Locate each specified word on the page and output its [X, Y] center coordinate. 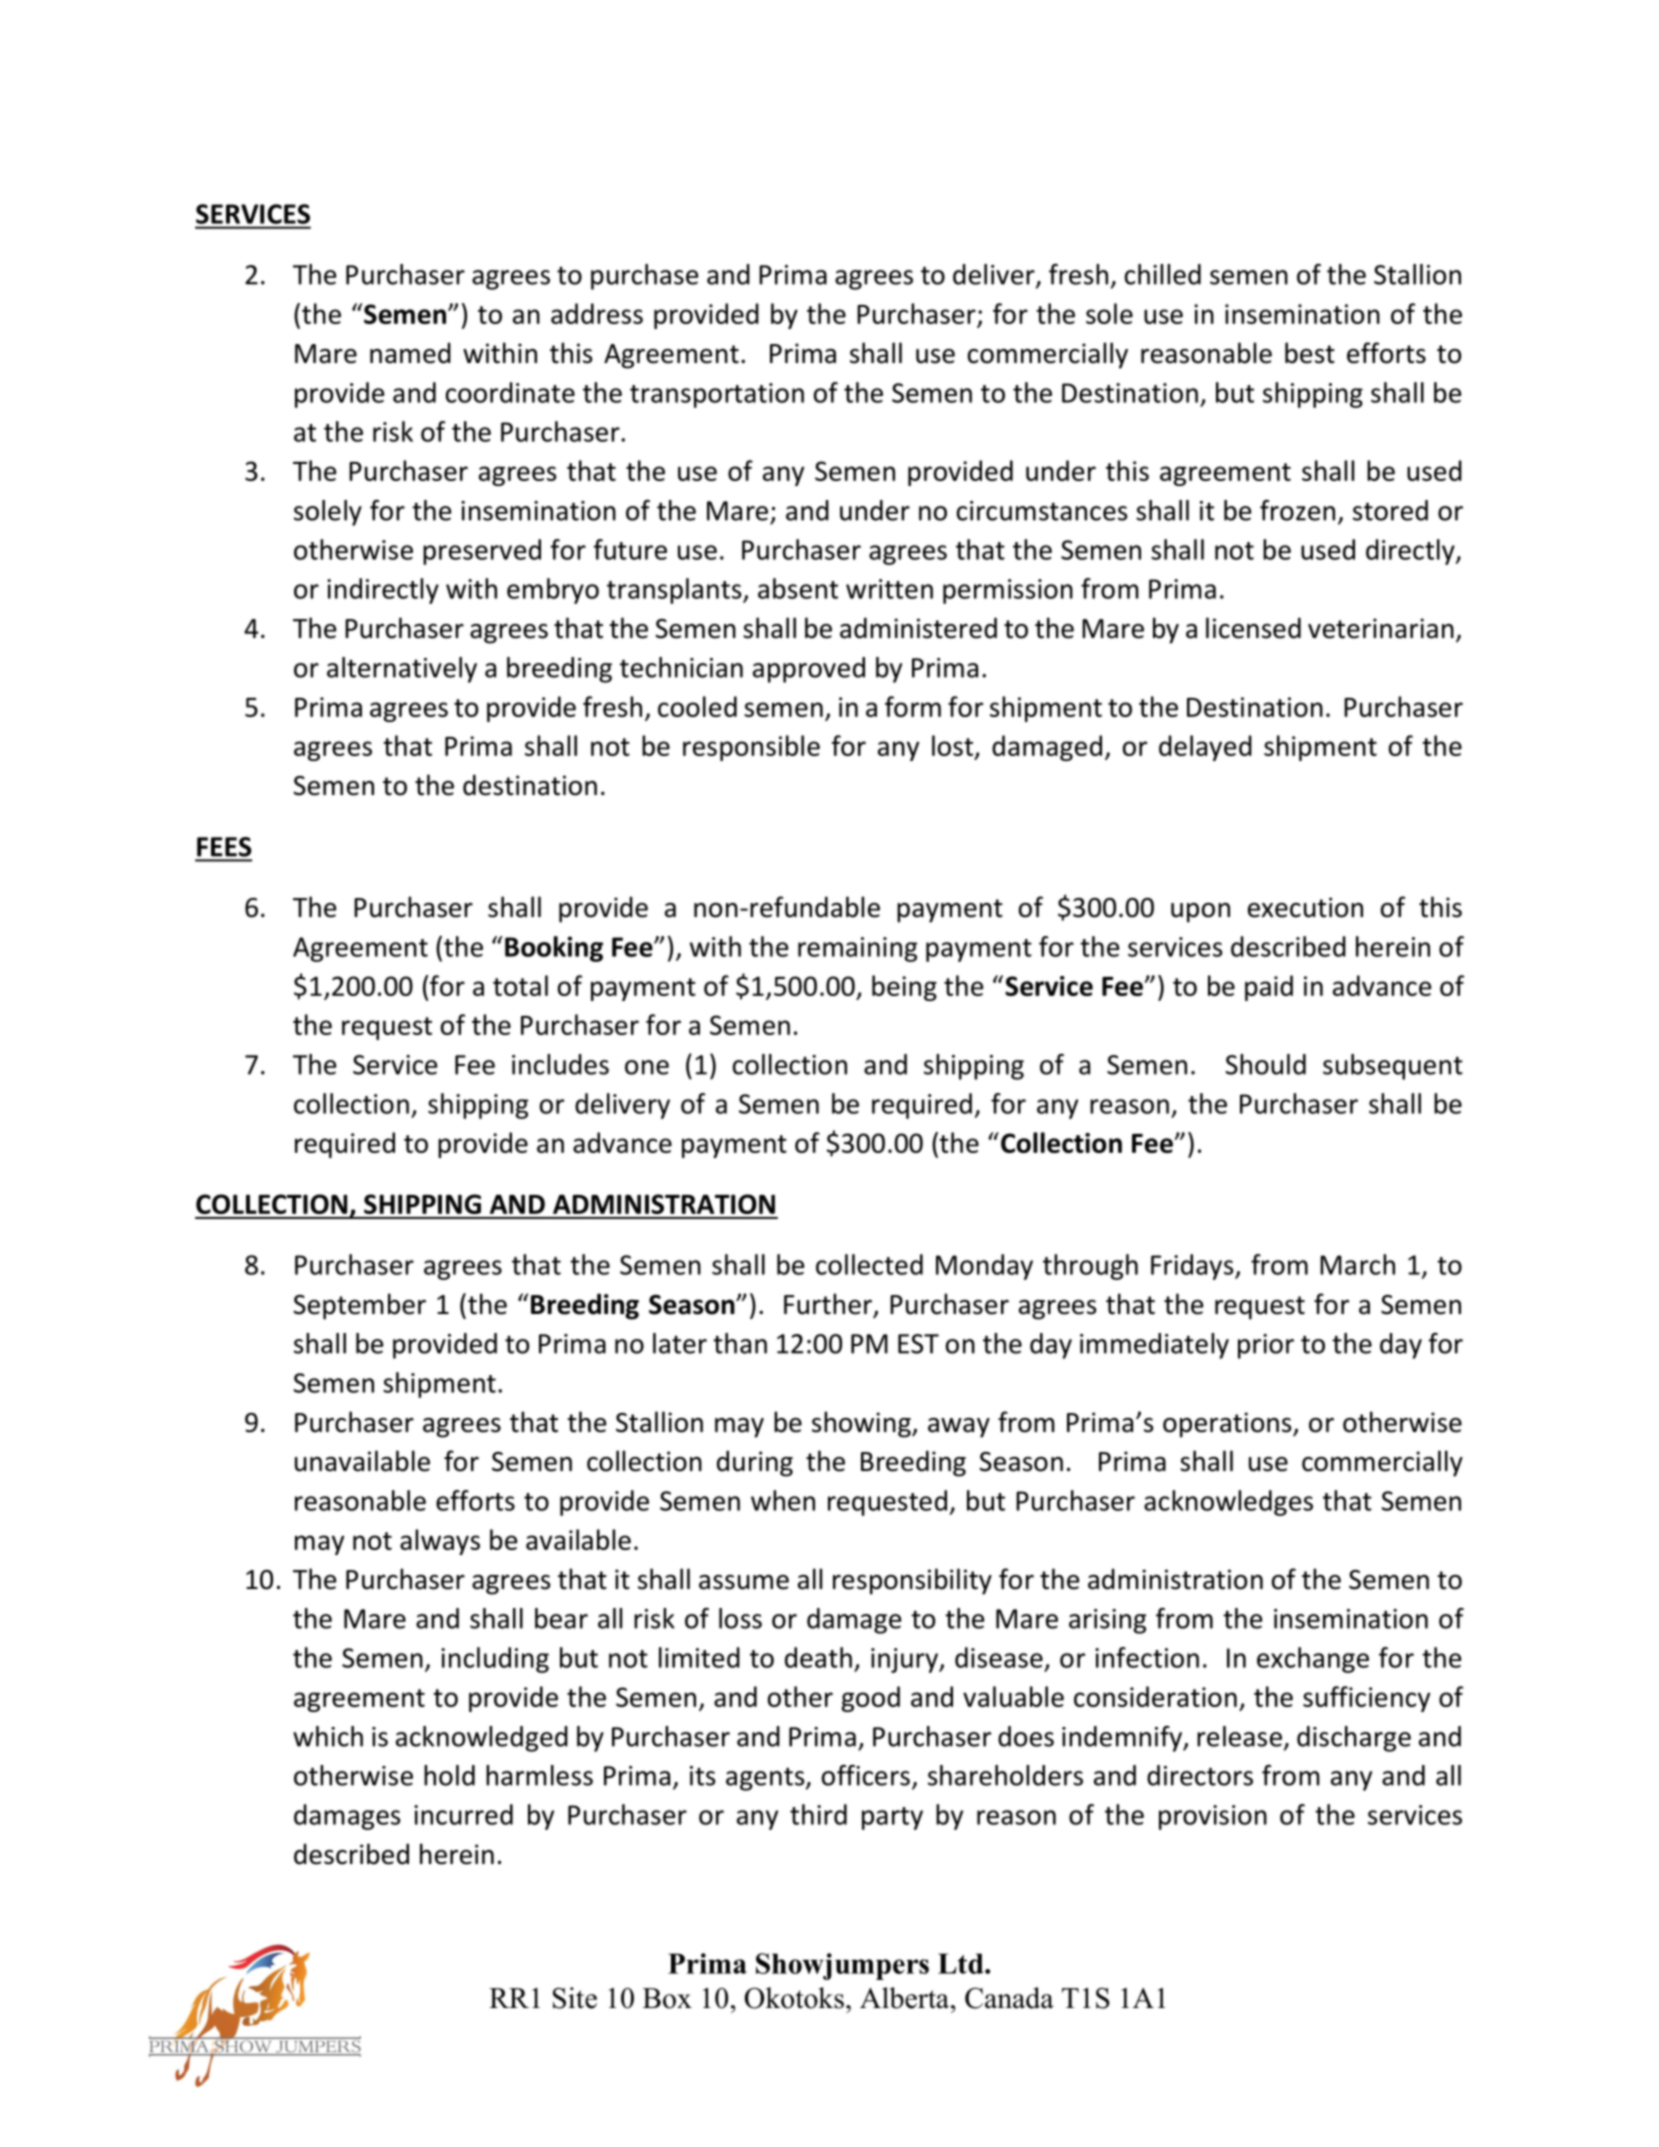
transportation [717, 395]
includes [560, 1064]
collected [869, 1264]
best [1310, 353]
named [410, 353]
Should [1266, 1064]
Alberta [904, 1998]
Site [575, 1998]
